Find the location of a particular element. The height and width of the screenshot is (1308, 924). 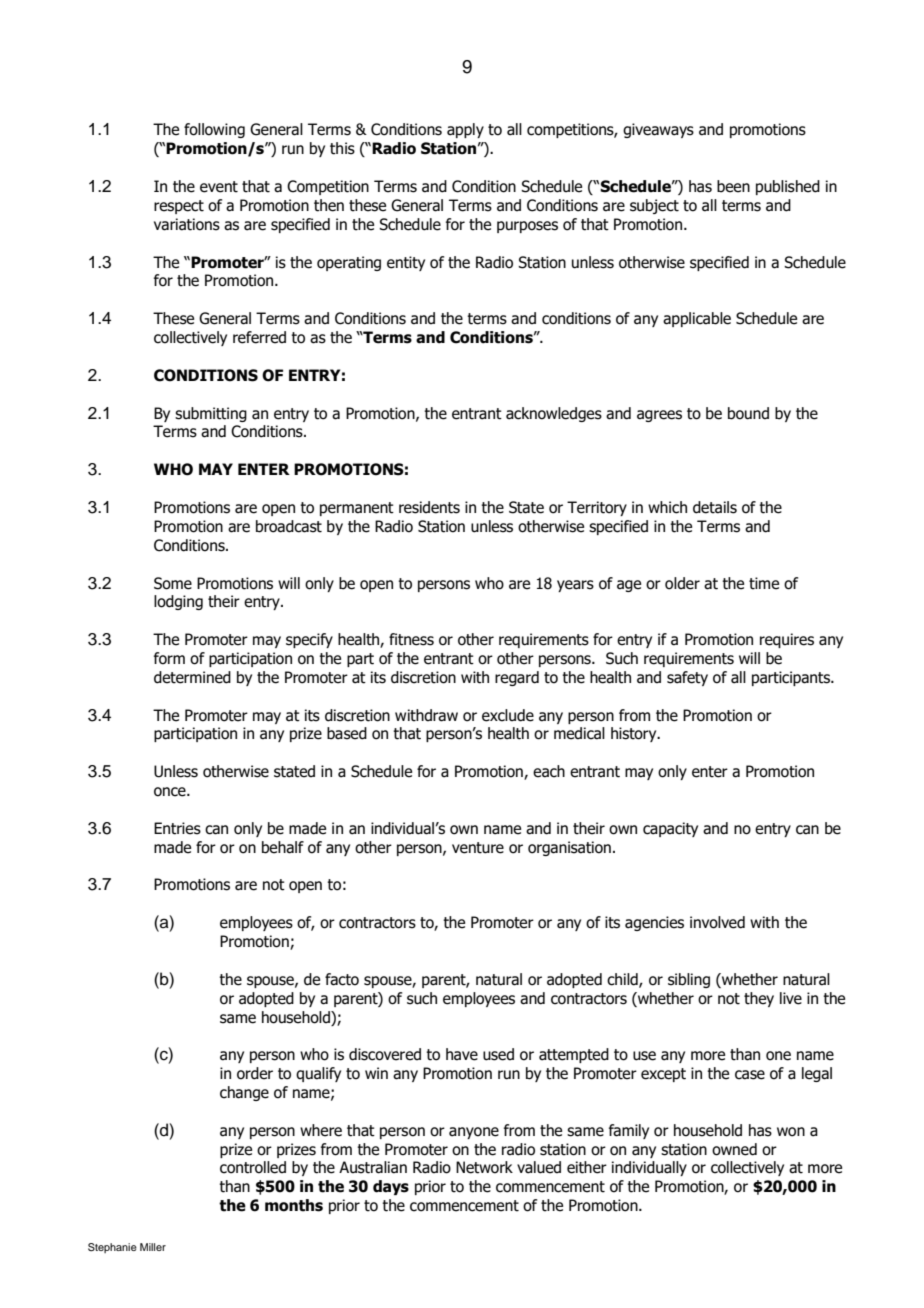

event is located at coordinates (219, 187).
